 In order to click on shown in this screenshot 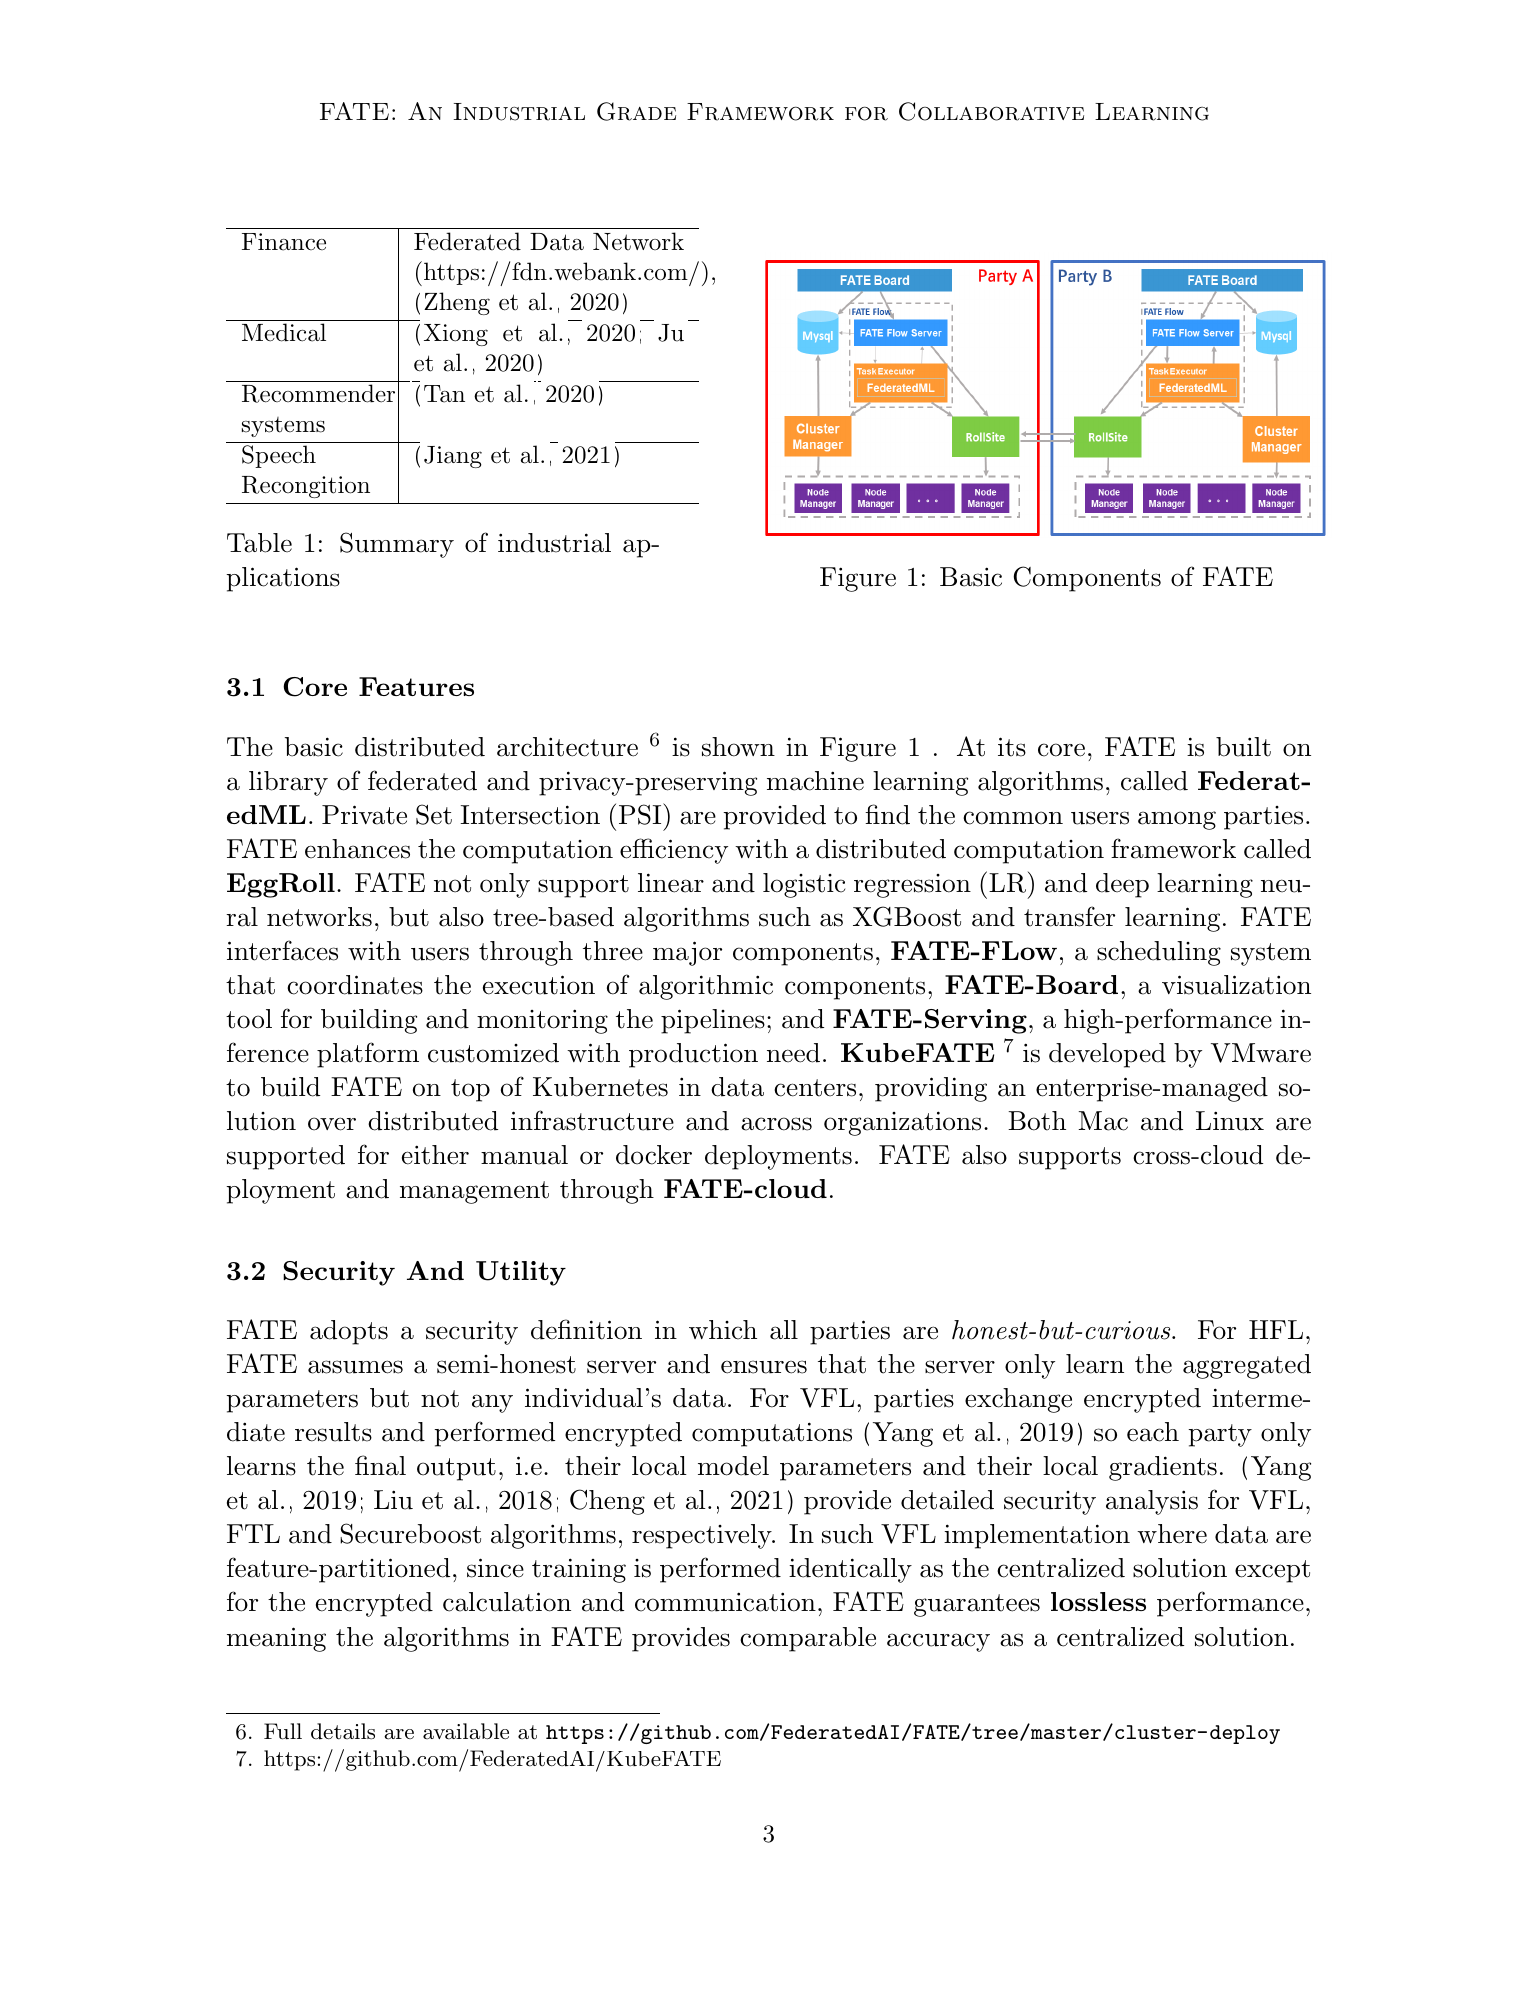, I will do `click(738, 747)`.
